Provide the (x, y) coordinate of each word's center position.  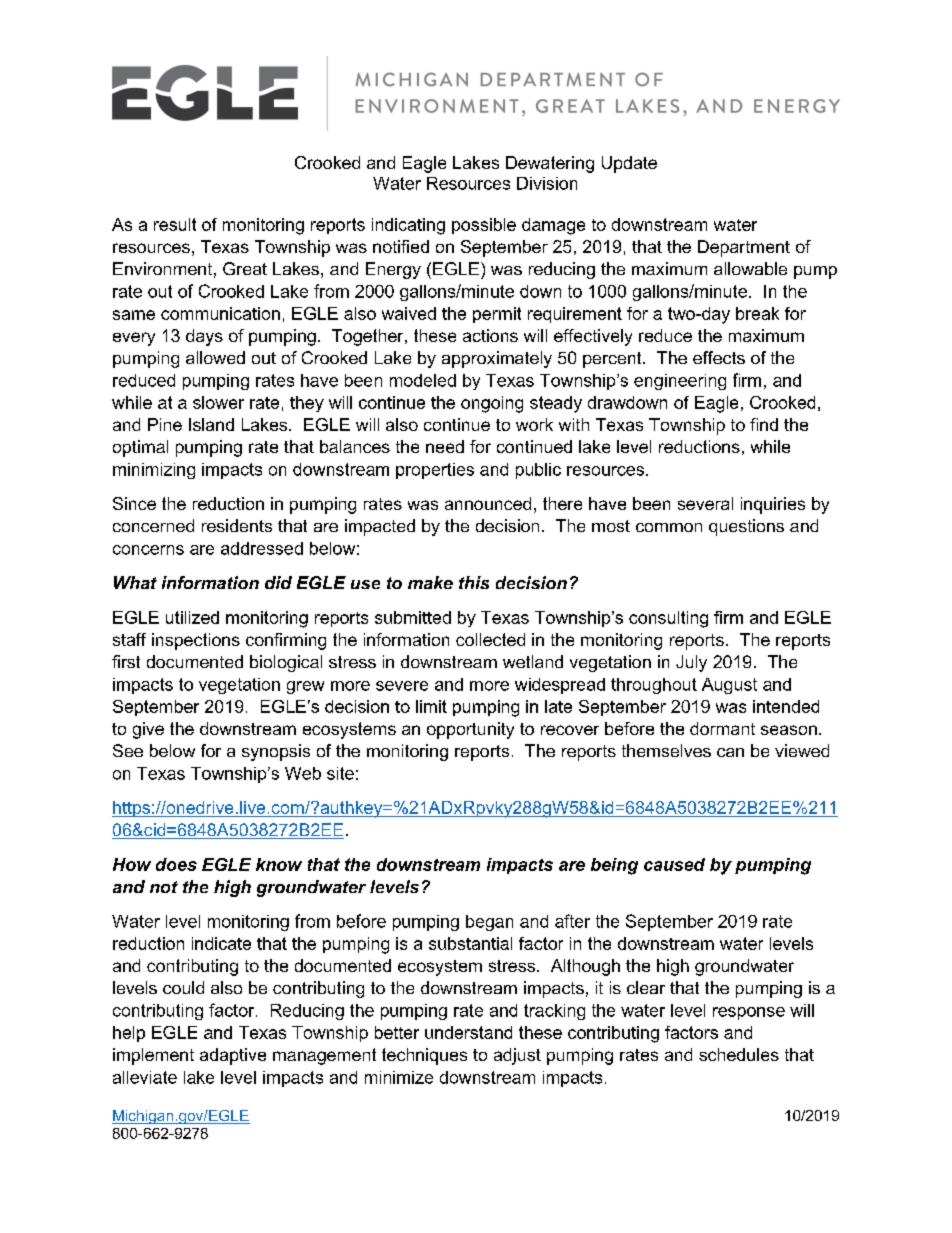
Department (744, 248)
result (175, 224)
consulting (668, 619)
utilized (192, 617)
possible (484, 226)
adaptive (233, 1056)
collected (490, 639)
